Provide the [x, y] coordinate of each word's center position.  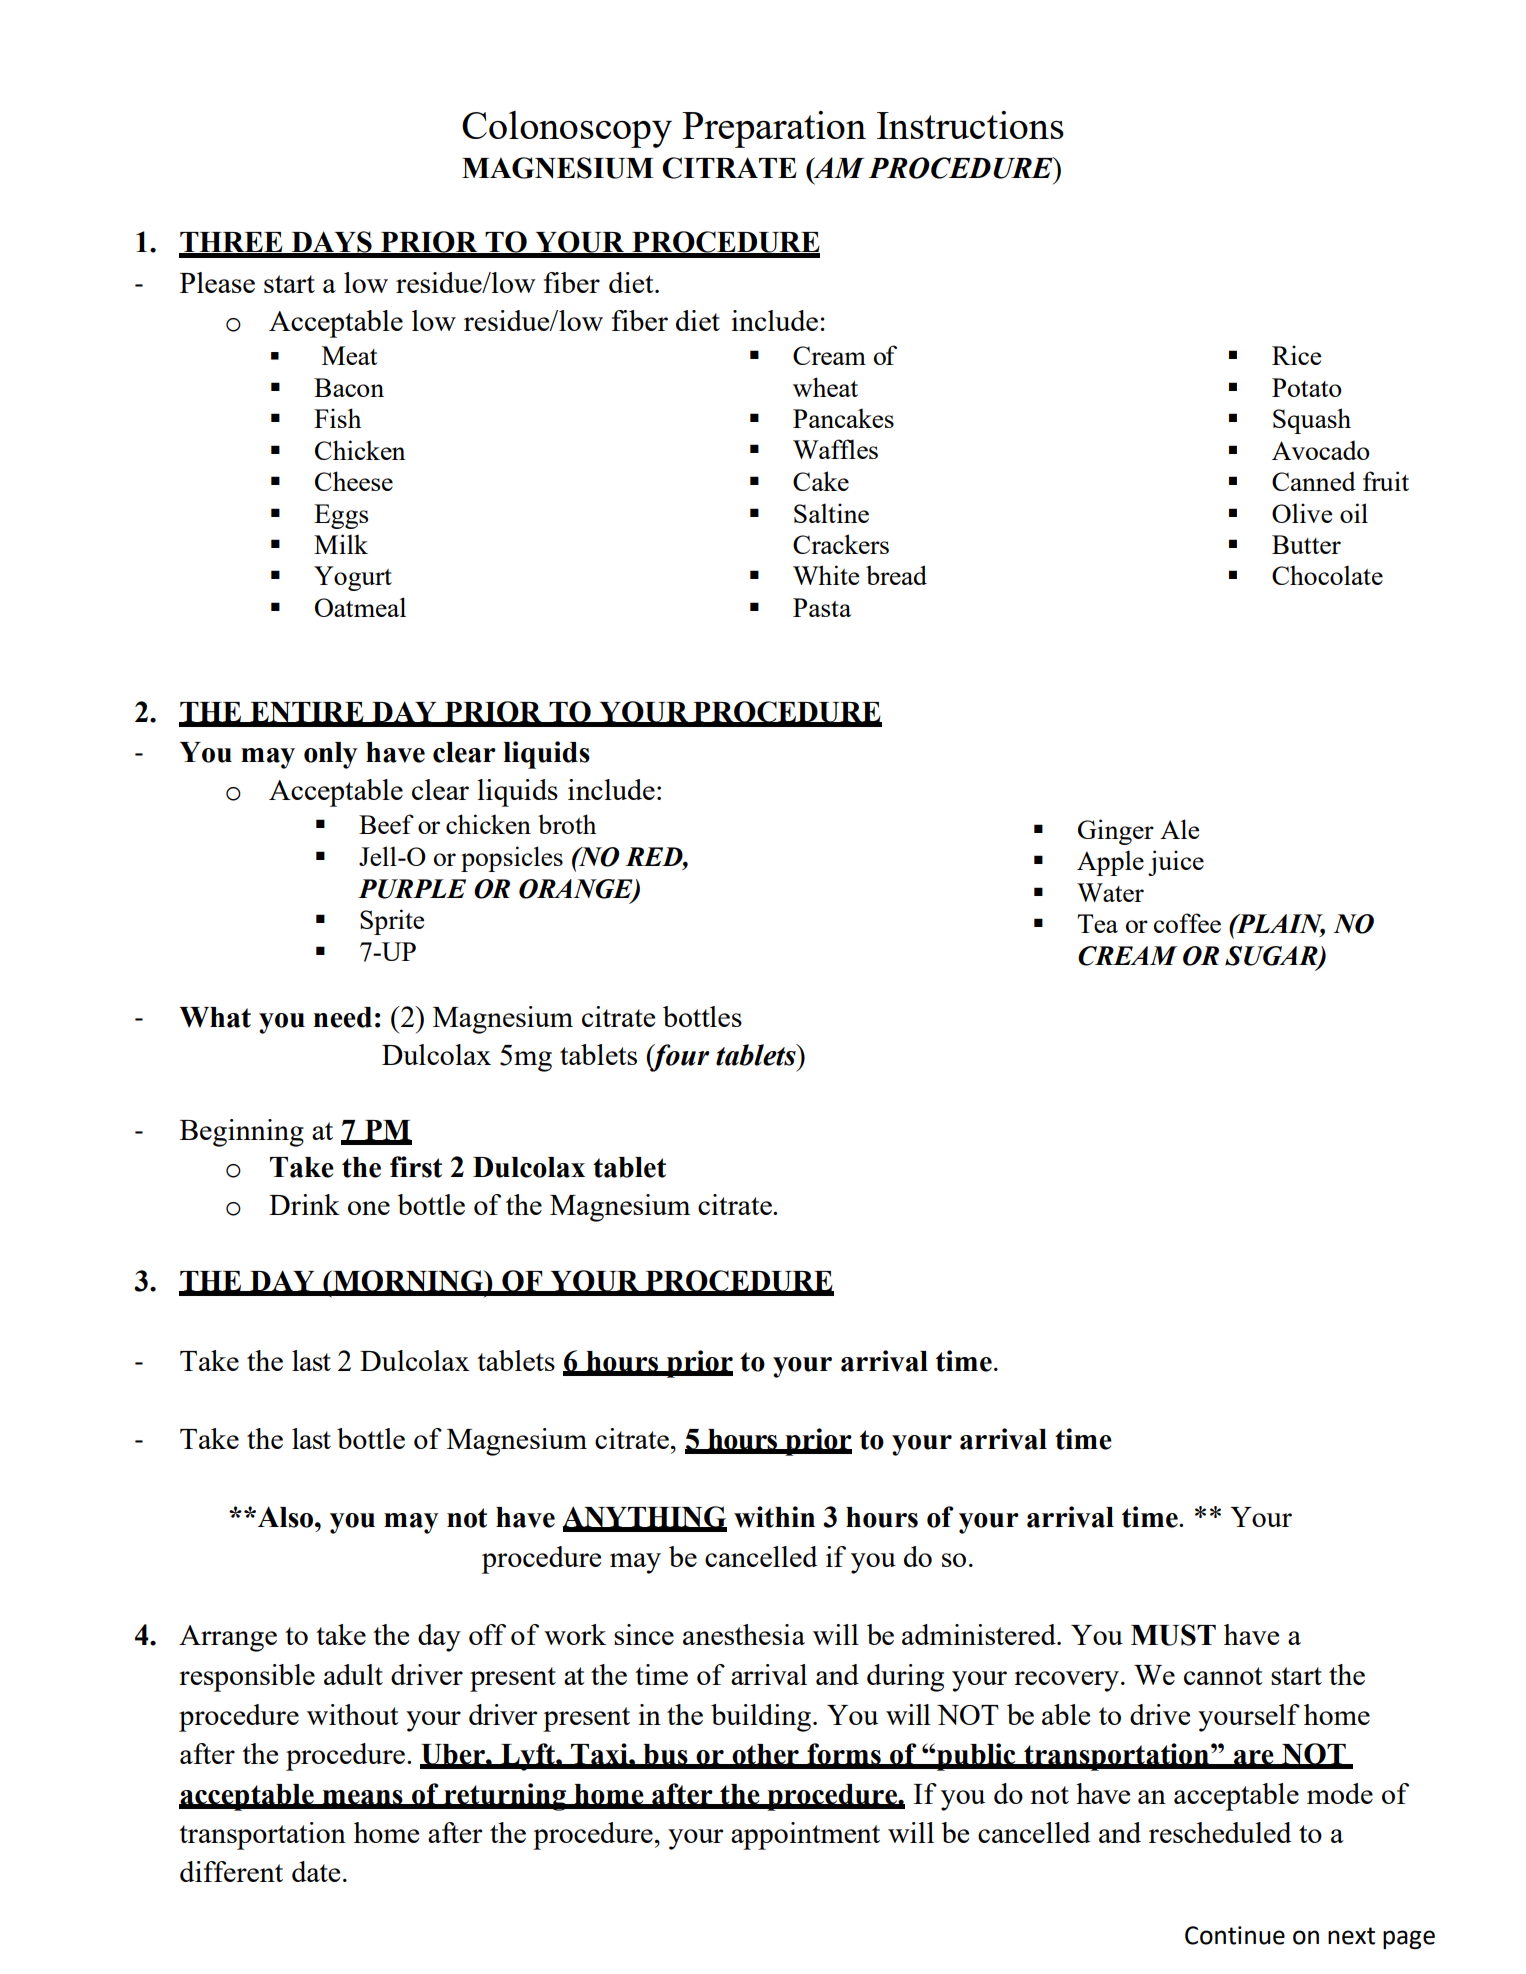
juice [1176, 863]
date [316, 1871]
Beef [386, 824]
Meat [349, 355]
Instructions [970, 125]
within [774, 1517]
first [416, 1167]
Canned [1314, 481]
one [369, 1208]
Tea [1097, 923]
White [826, 575]
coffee [1187, 923]
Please [217, 282]
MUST [1173, 1635]
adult [353, 1674]
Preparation [774, 129]
